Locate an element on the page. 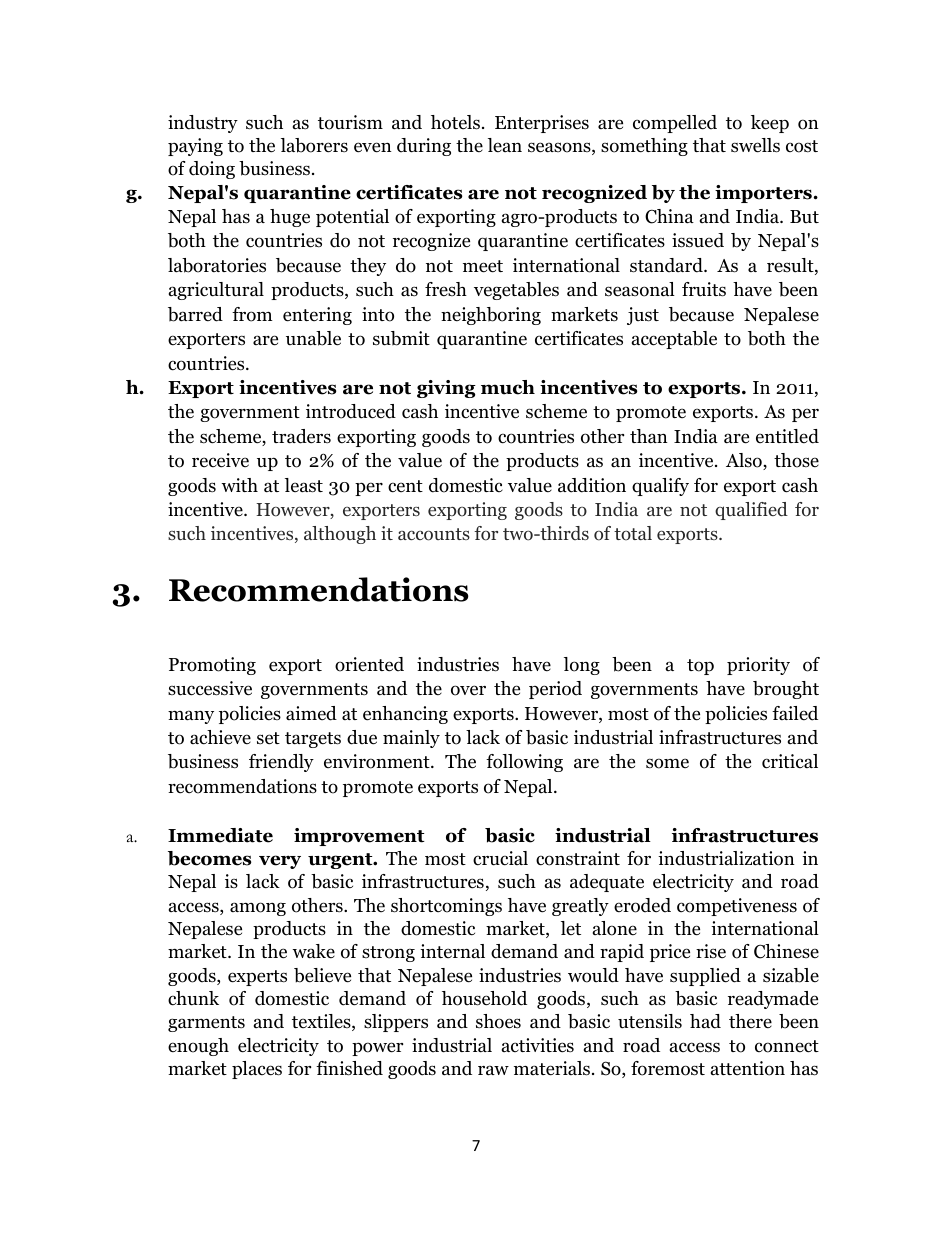 Image resolution: width=952 pixels, height=1233 pixels. Also is located at coordinates (745, 461).
